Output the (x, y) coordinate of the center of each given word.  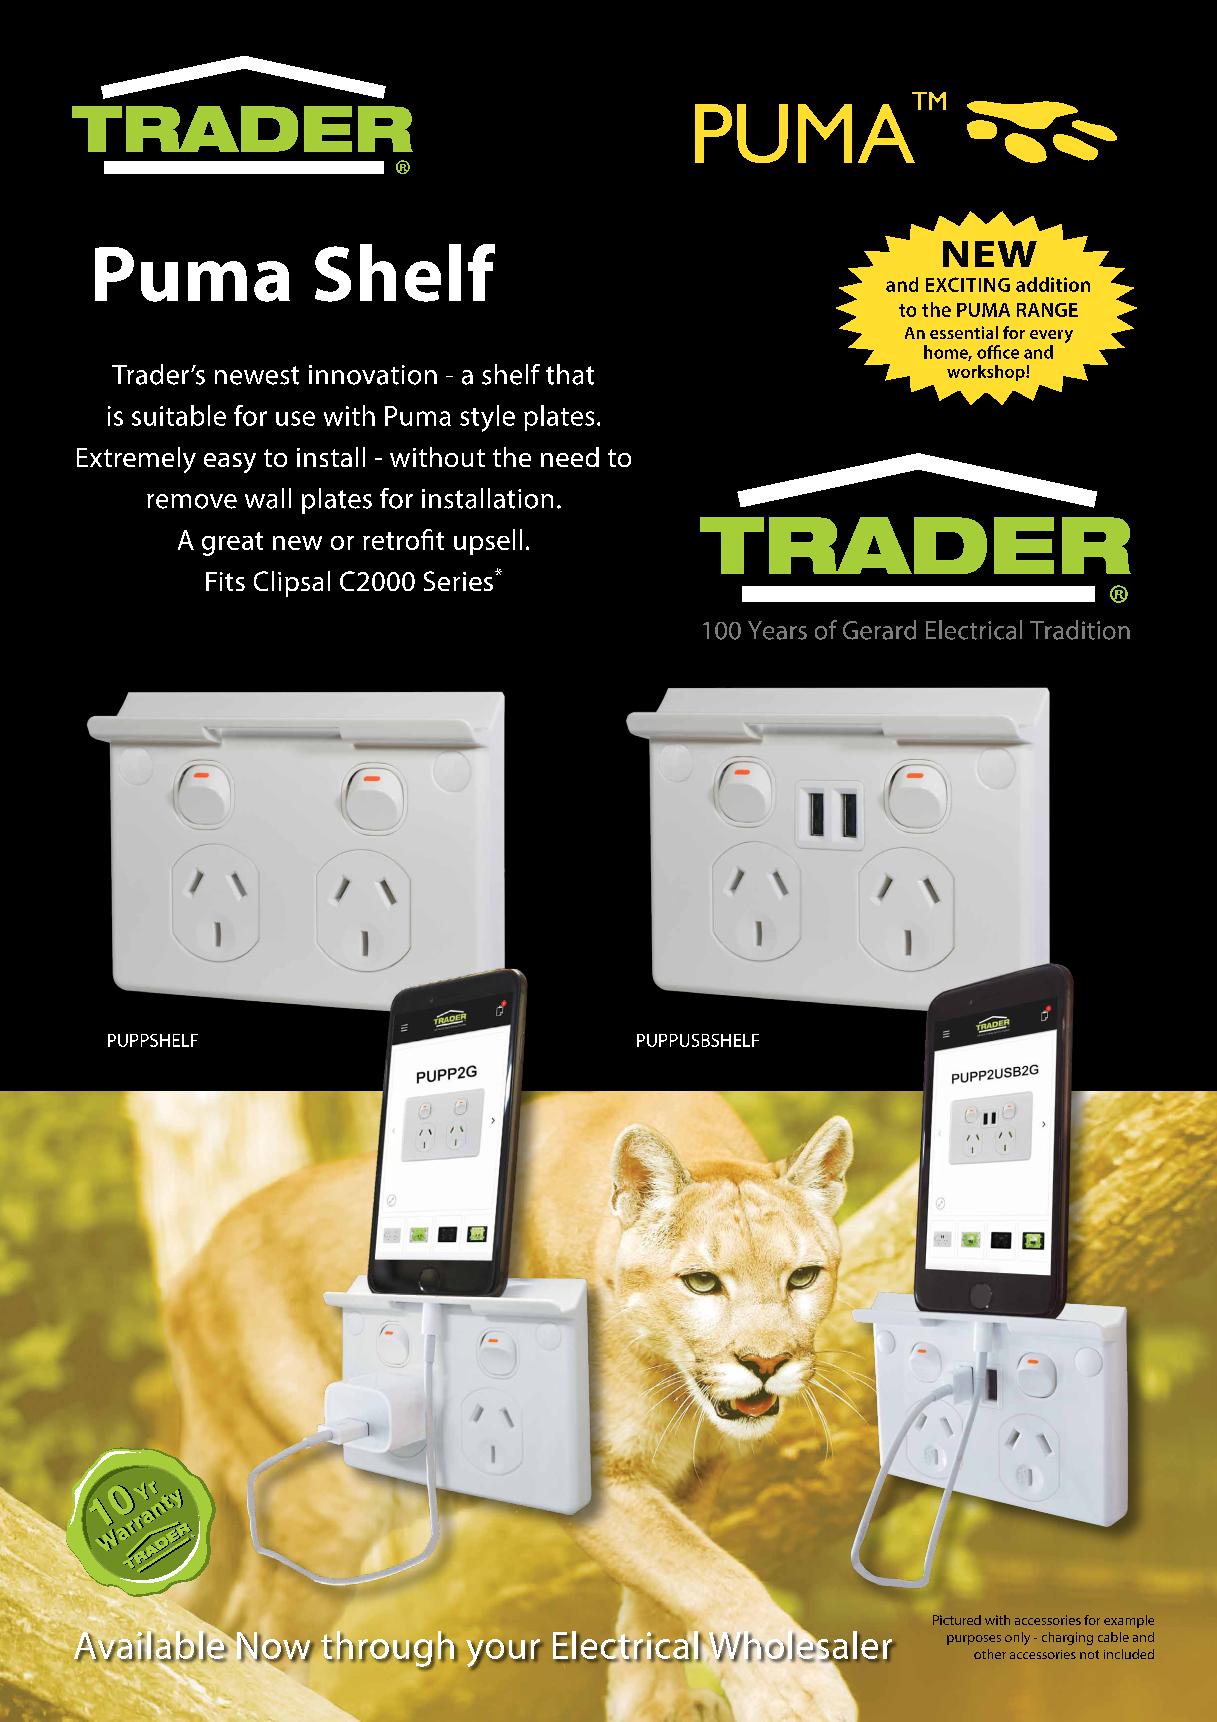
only (1017, 1638)
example (1129, 1621)
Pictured (957, 1620)
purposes (974, 1640)
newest (257, 375)
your (504, 1654)
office (998, 352)
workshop (987, 373)
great (232, 544)
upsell (488, 542)
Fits (225, 581)
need (570, 457)
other (990, 1654)
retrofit (403, 539)
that (570, 374)
